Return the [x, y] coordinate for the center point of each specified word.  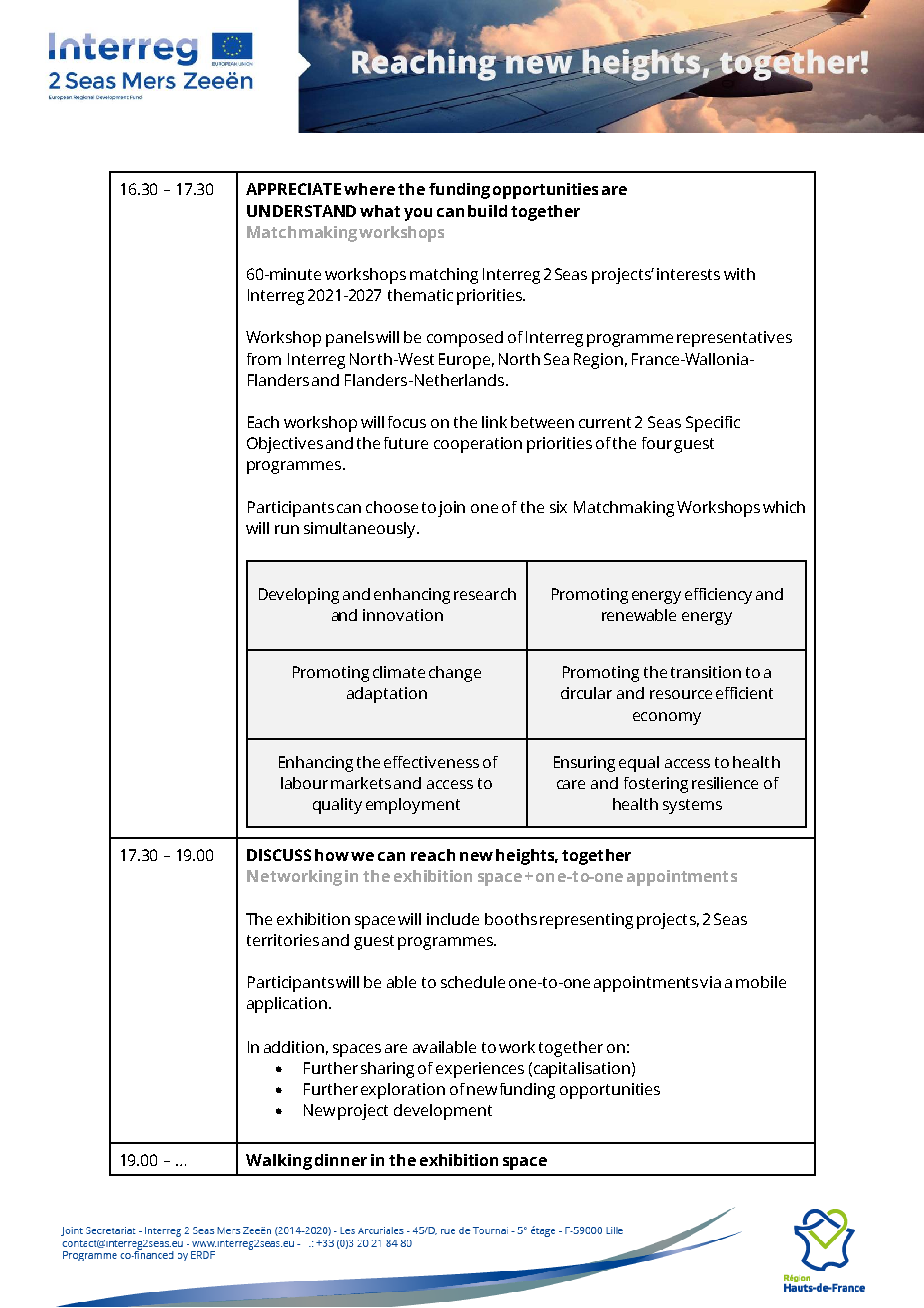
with [739, 274]
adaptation [387, 695]
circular [586, 693]
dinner [341, 1160]
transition [706, 672]
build [487, 211]
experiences [480, 1070]
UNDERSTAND [301, 211]
